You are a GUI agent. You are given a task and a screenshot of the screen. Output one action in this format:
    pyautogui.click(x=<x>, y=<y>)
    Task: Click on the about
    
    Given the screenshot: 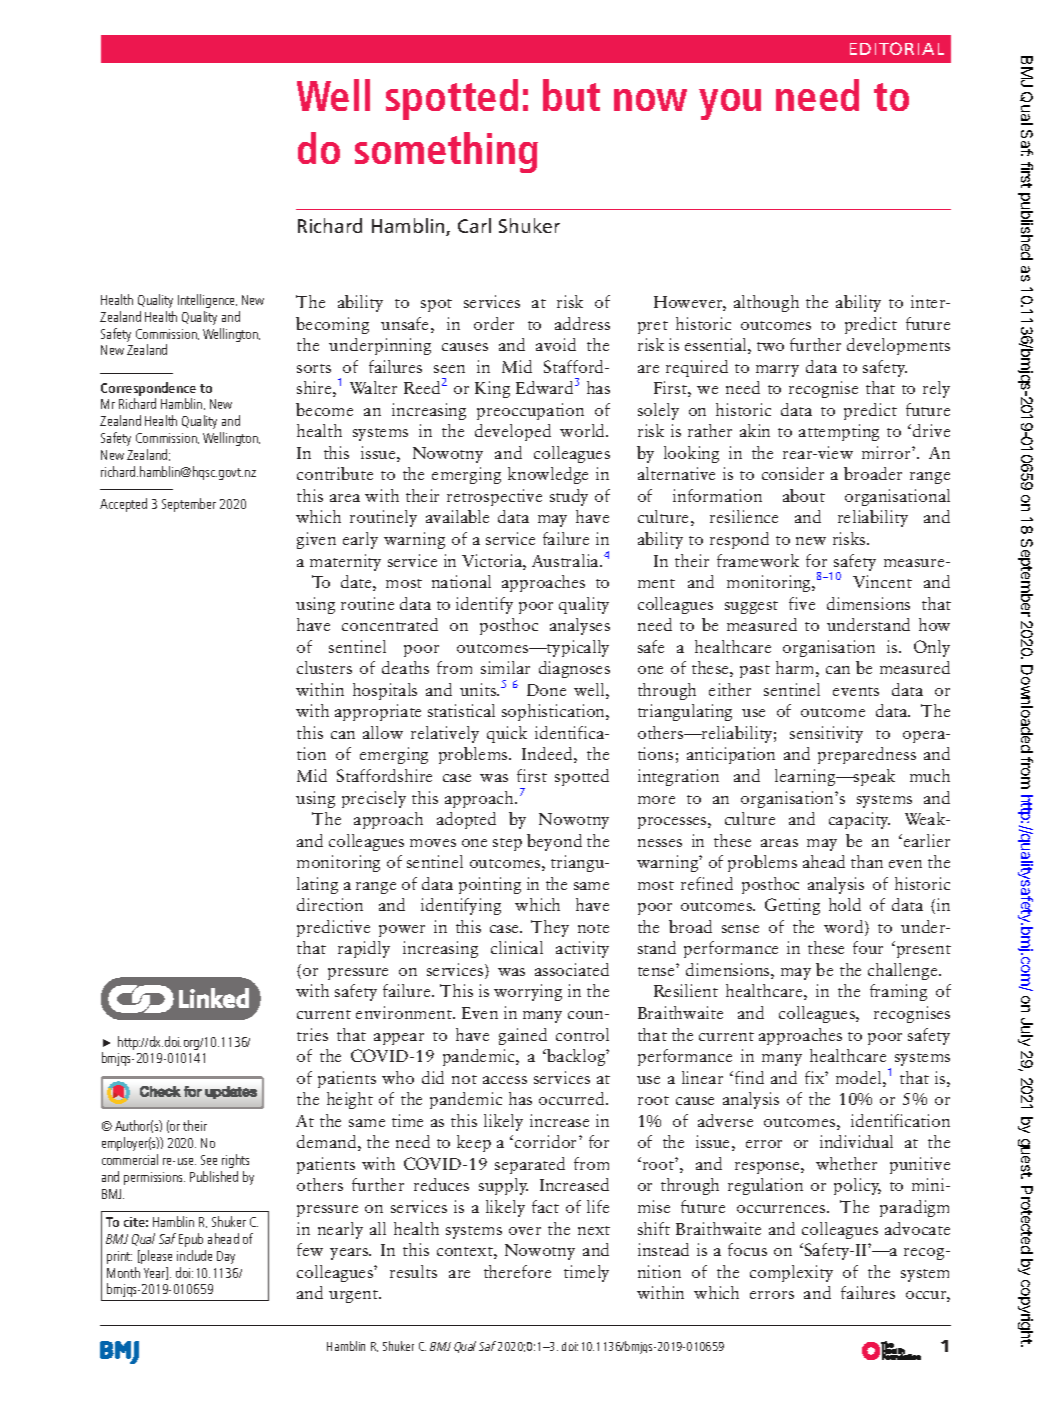 What is the action you would take?
    pyautogui.click(x=804, y=495)
